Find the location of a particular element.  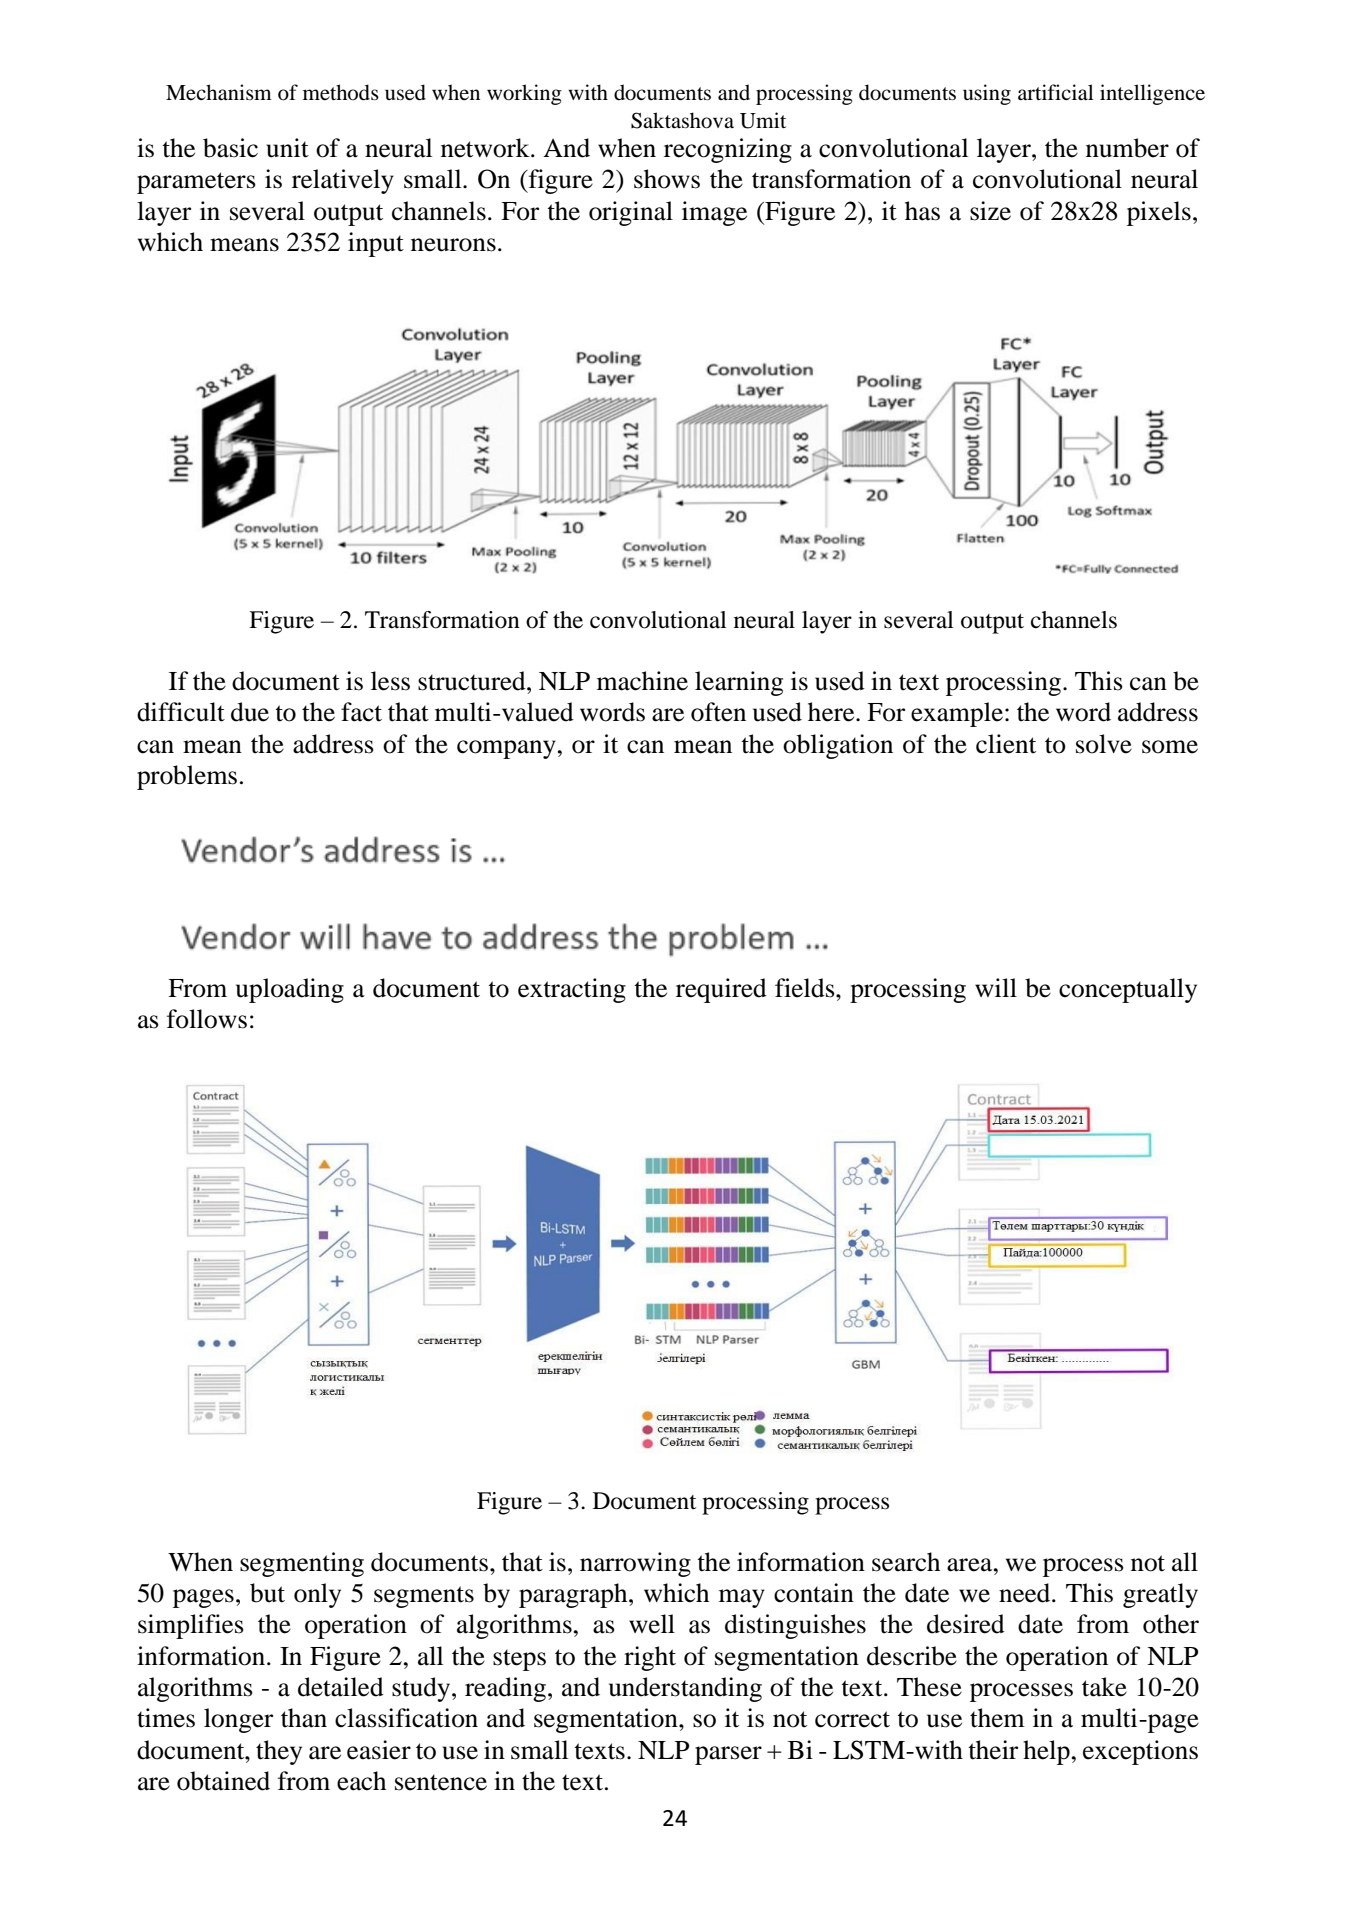

shows is located at coordinates (667, 179).
